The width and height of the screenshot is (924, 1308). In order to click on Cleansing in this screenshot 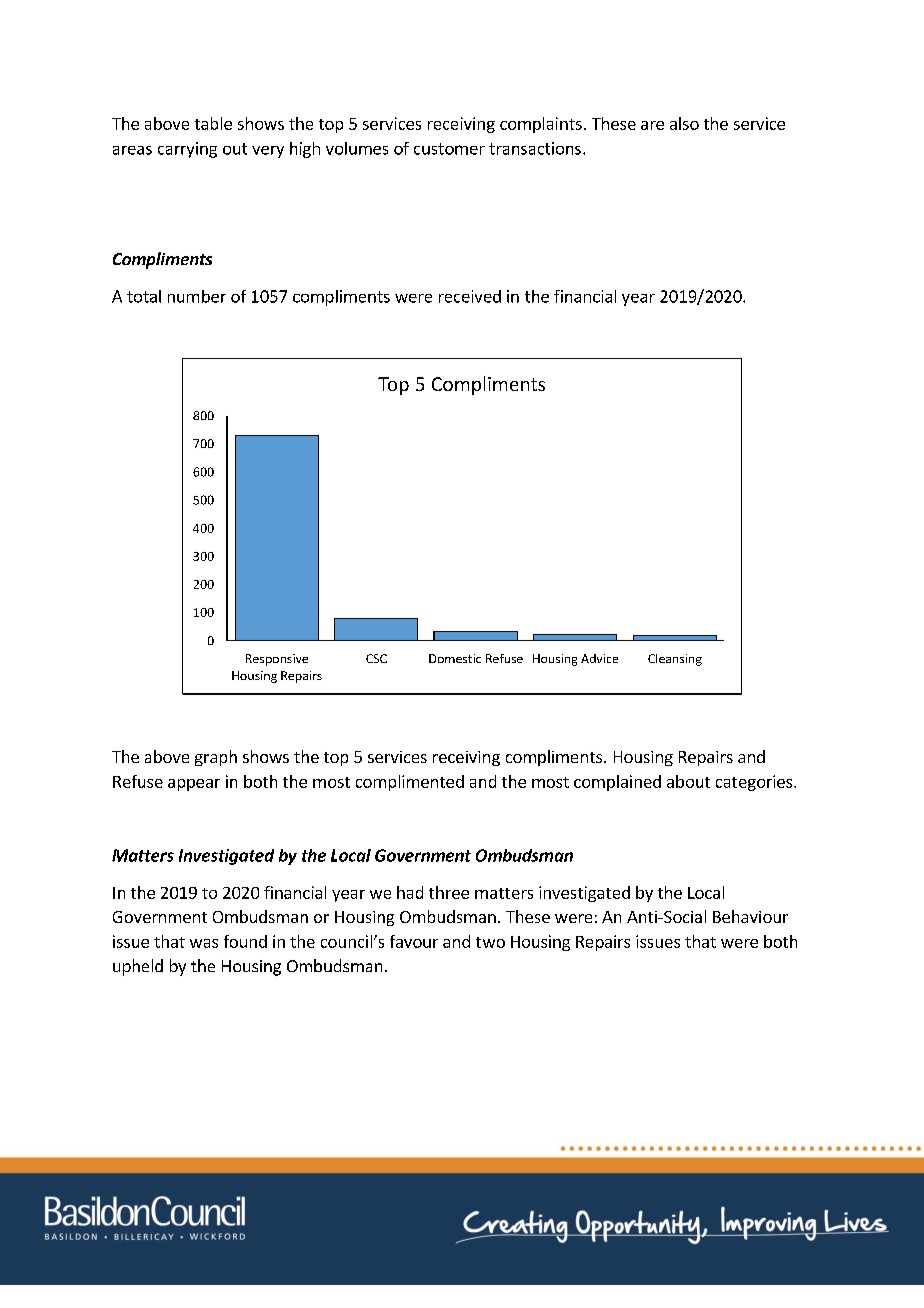, I will do `click(675, 660)`.
